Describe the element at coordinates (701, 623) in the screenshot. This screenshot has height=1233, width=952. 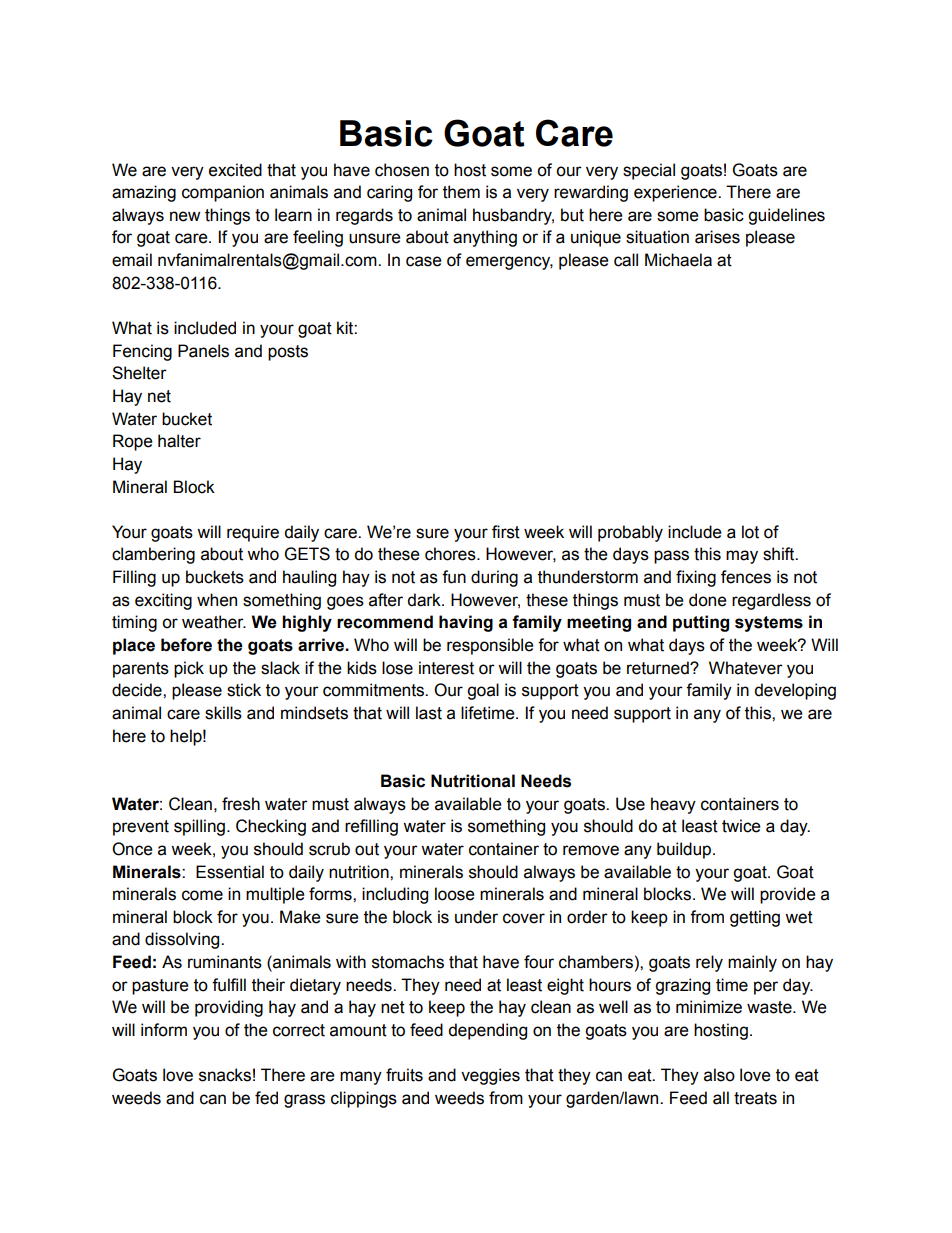
I see `putting` at that location.
